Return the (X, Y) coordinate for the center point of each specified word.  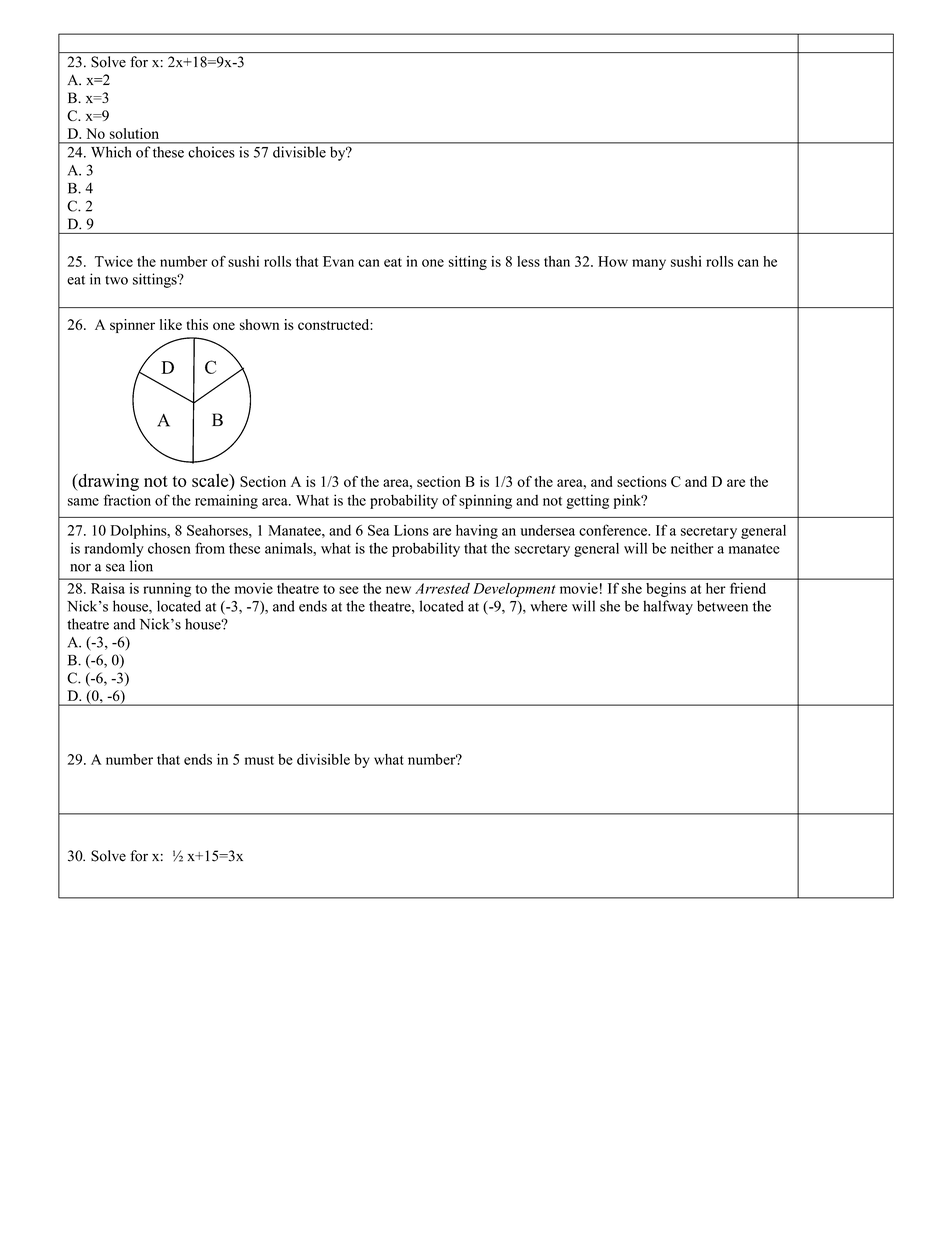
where (548, 606)
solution (134, 133)
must (259, 760)
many (649, 264)
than (557, 261)
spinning (485, 501)
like (171, 324)
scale (211, 480)
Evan (338, 261)
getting (587, 501)
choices (211, 152)
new (398, 590)
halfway (668, 607)
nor (80, 568)
